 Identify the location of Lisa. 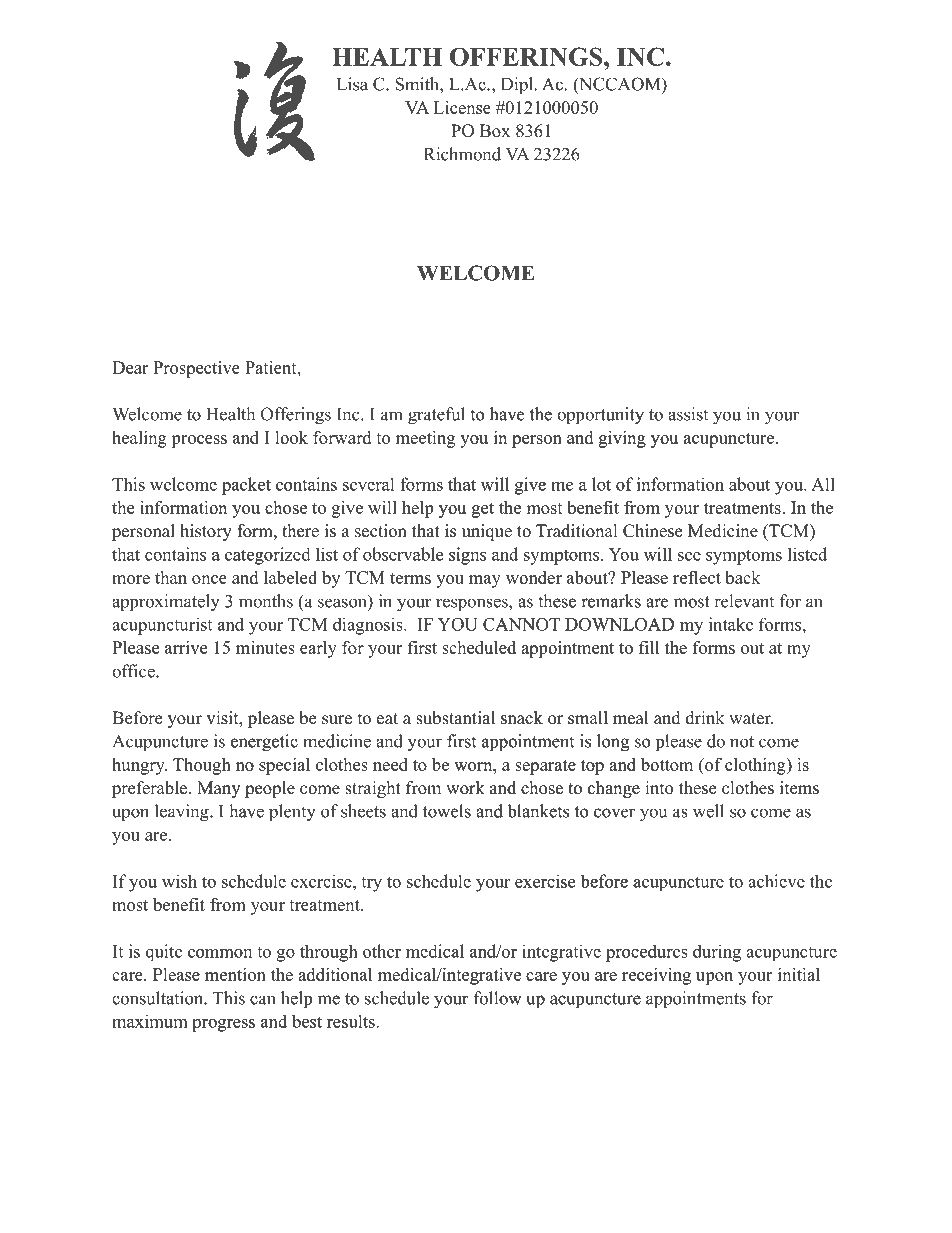
(352, 84).
